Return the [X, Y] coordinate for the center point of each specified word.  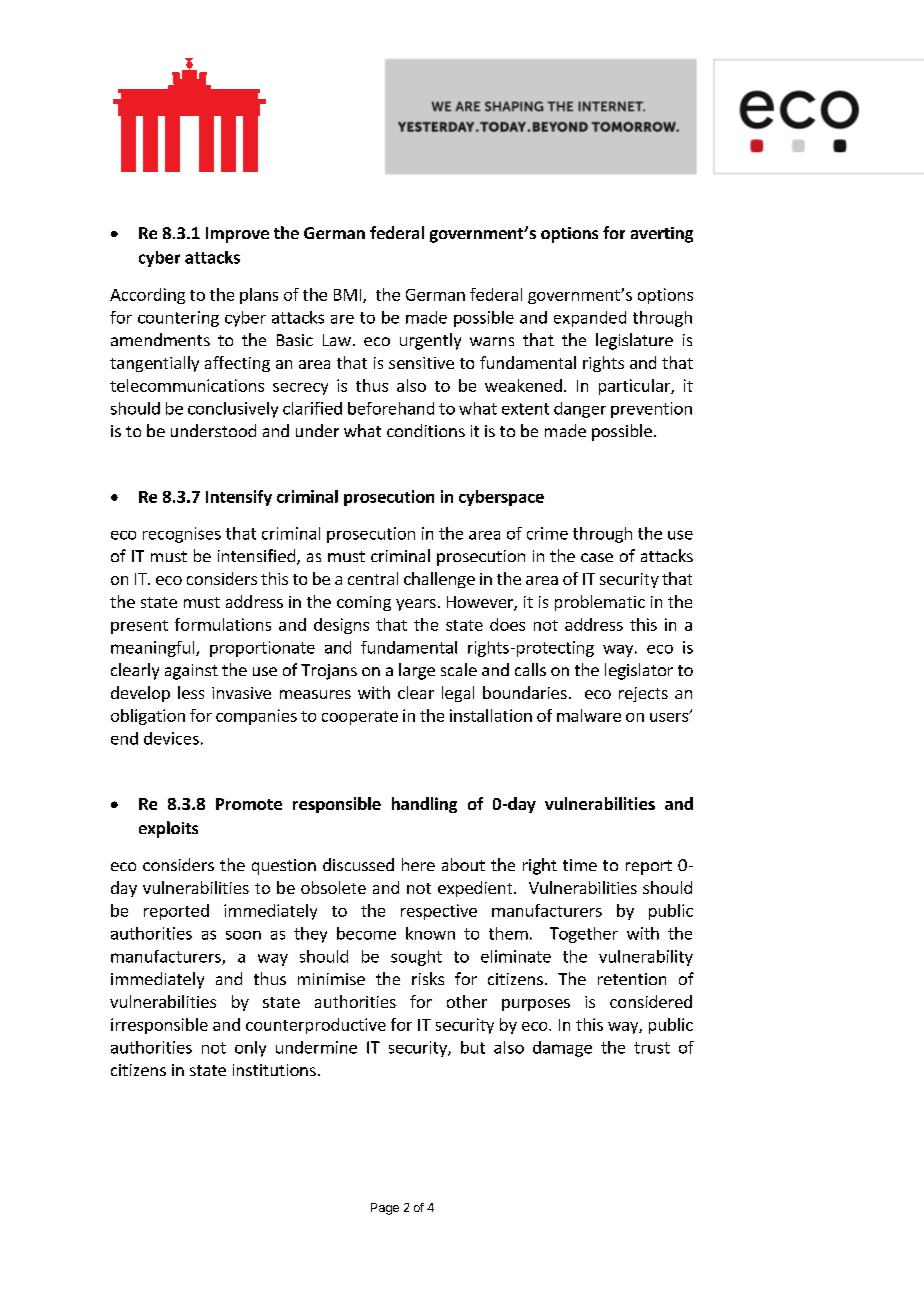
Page [385, 1209]
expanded [590, 319]
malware [589, 715]
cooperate [360, 718]
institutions [274, 1070]
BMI [349, 296]
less [191, 692]
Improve [237, 235]
